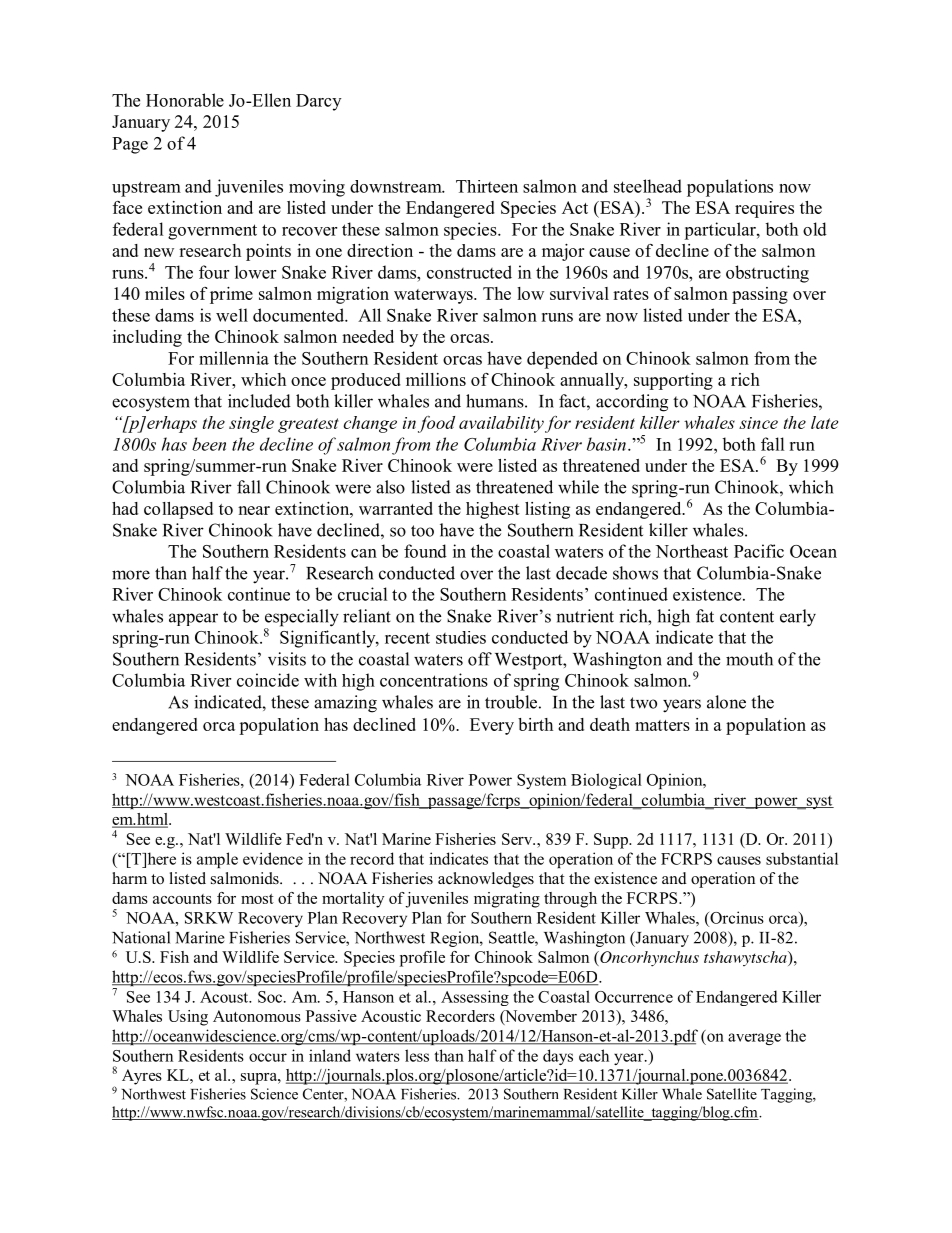 The image size is (952, 1233). What do you see at coordinates (759, 551) in the page?
I see `Pacific` at bounding box center [759, 551].
